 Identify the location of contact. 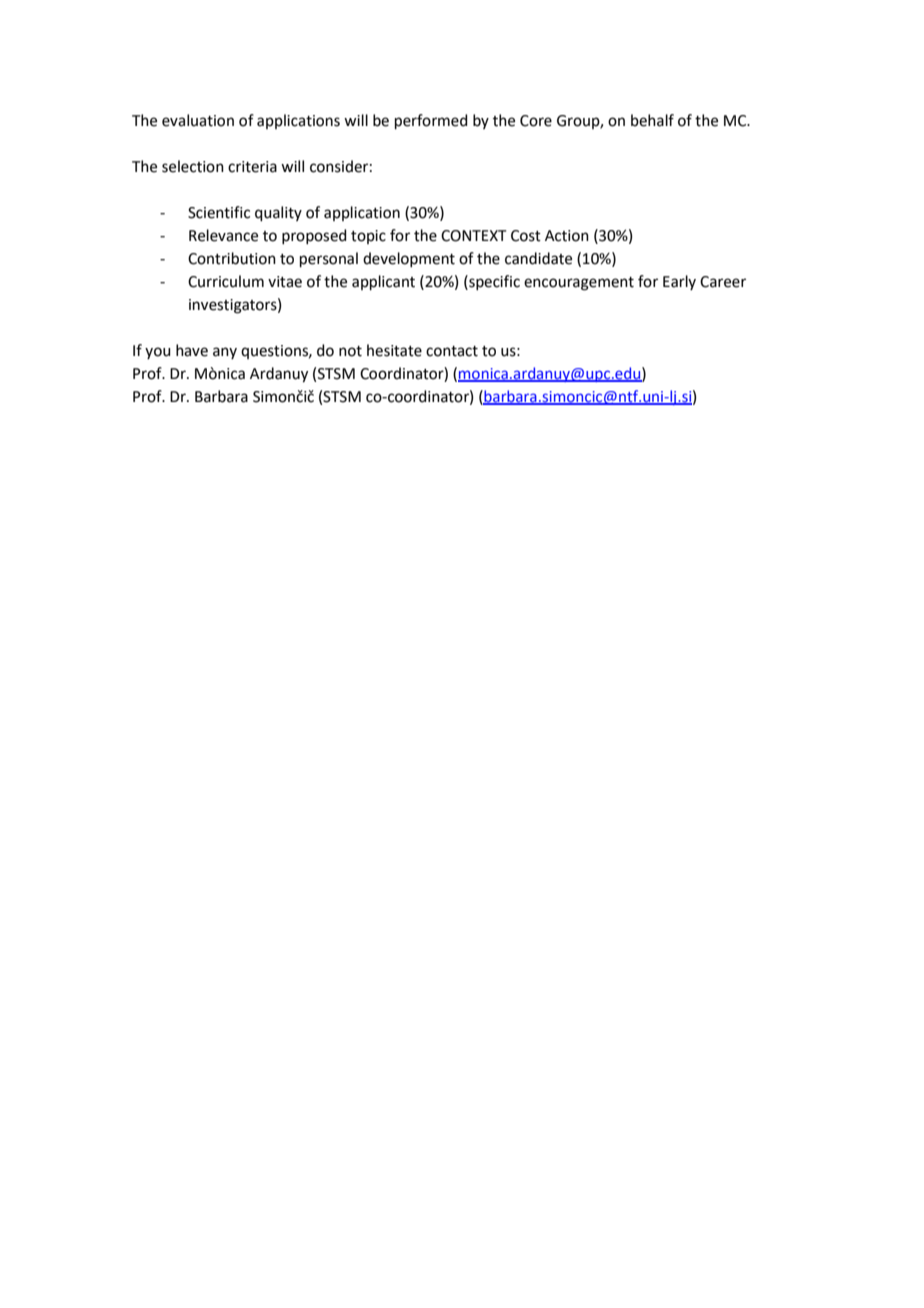
(452, 351).
